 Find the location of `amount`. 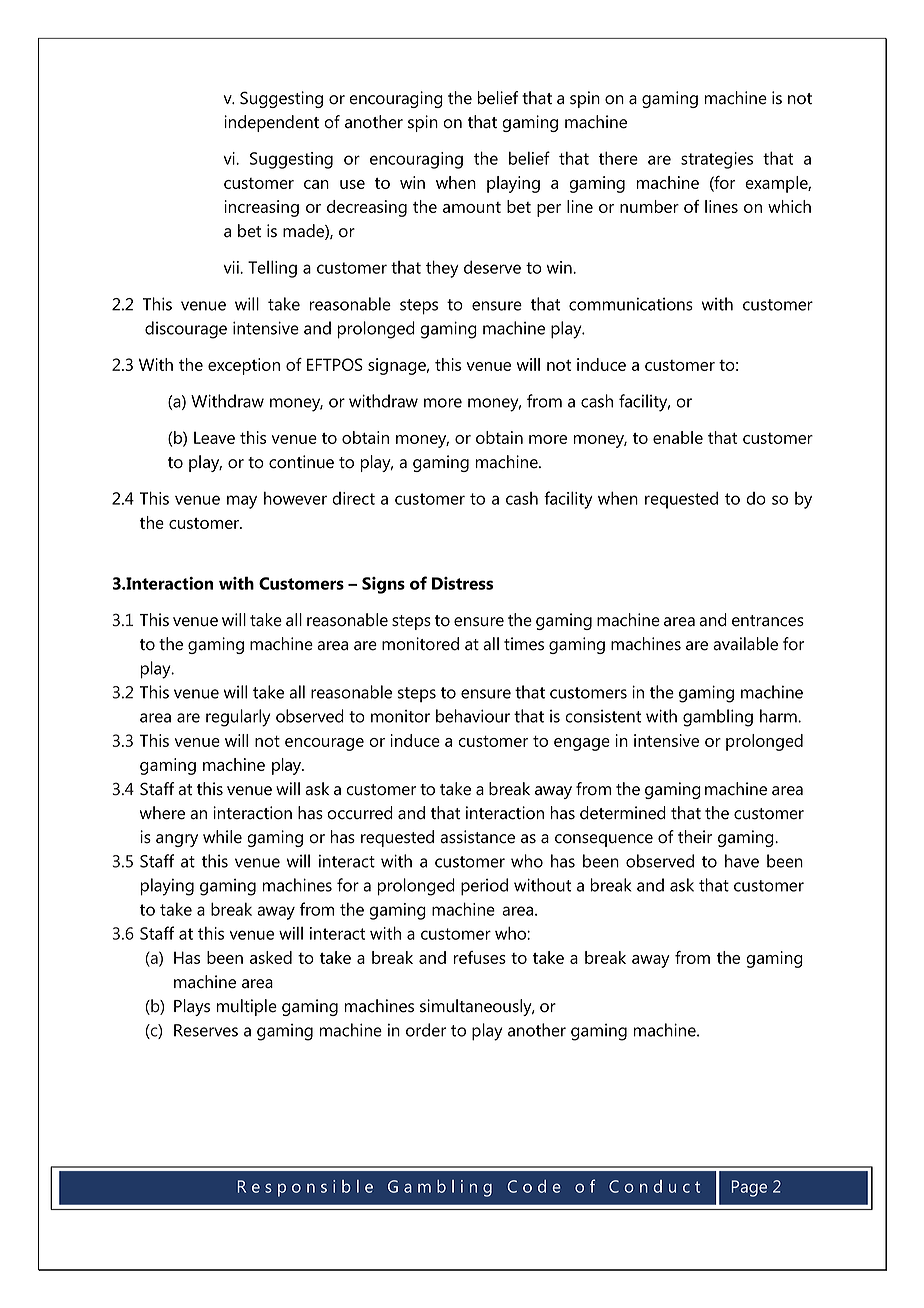

amount is located at coordinates (472, 207).
